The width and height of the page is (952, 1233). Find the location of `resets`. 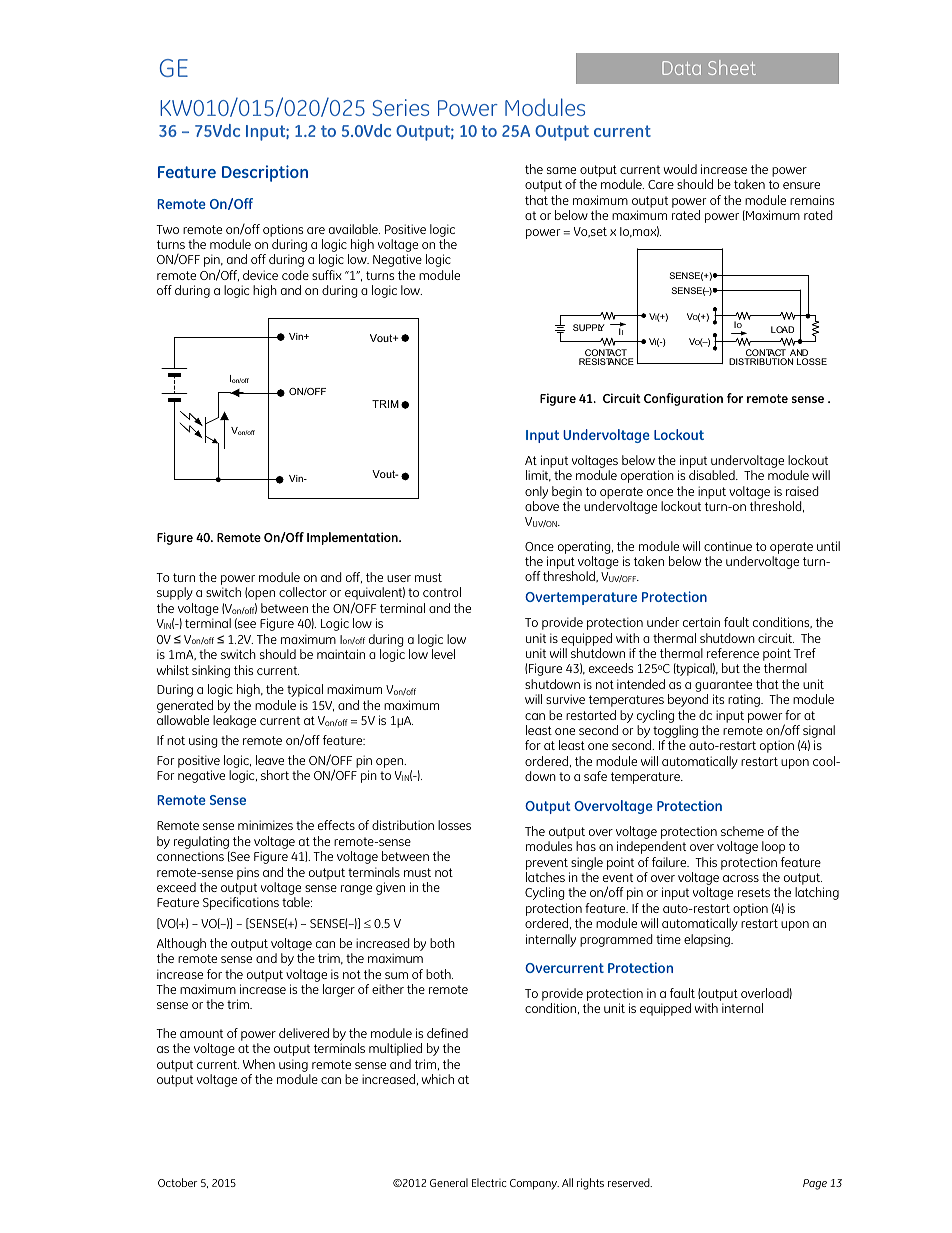

resets is located at coordinates (754, 892).
